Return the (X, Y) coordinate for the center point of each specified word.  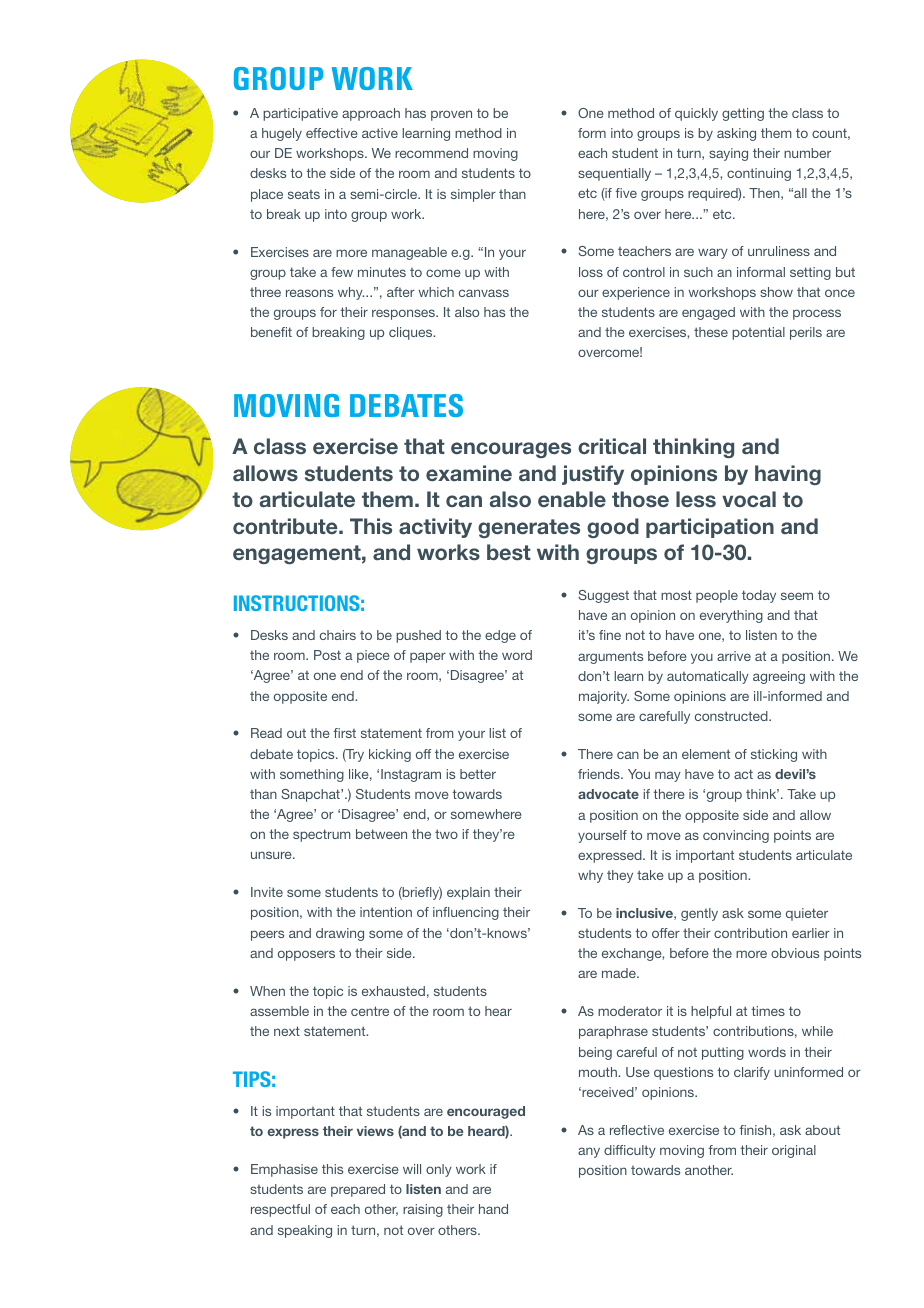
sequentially (614, 174)
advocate (608, 794)
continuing (759, 174)
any (589, 1152)
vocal (749, 499)
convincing (736, 836)
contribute (286, 526)
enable (572, 499)
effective (332, 133)
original (794, 1151)
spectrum (321, 835)
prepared (358, 1190)
